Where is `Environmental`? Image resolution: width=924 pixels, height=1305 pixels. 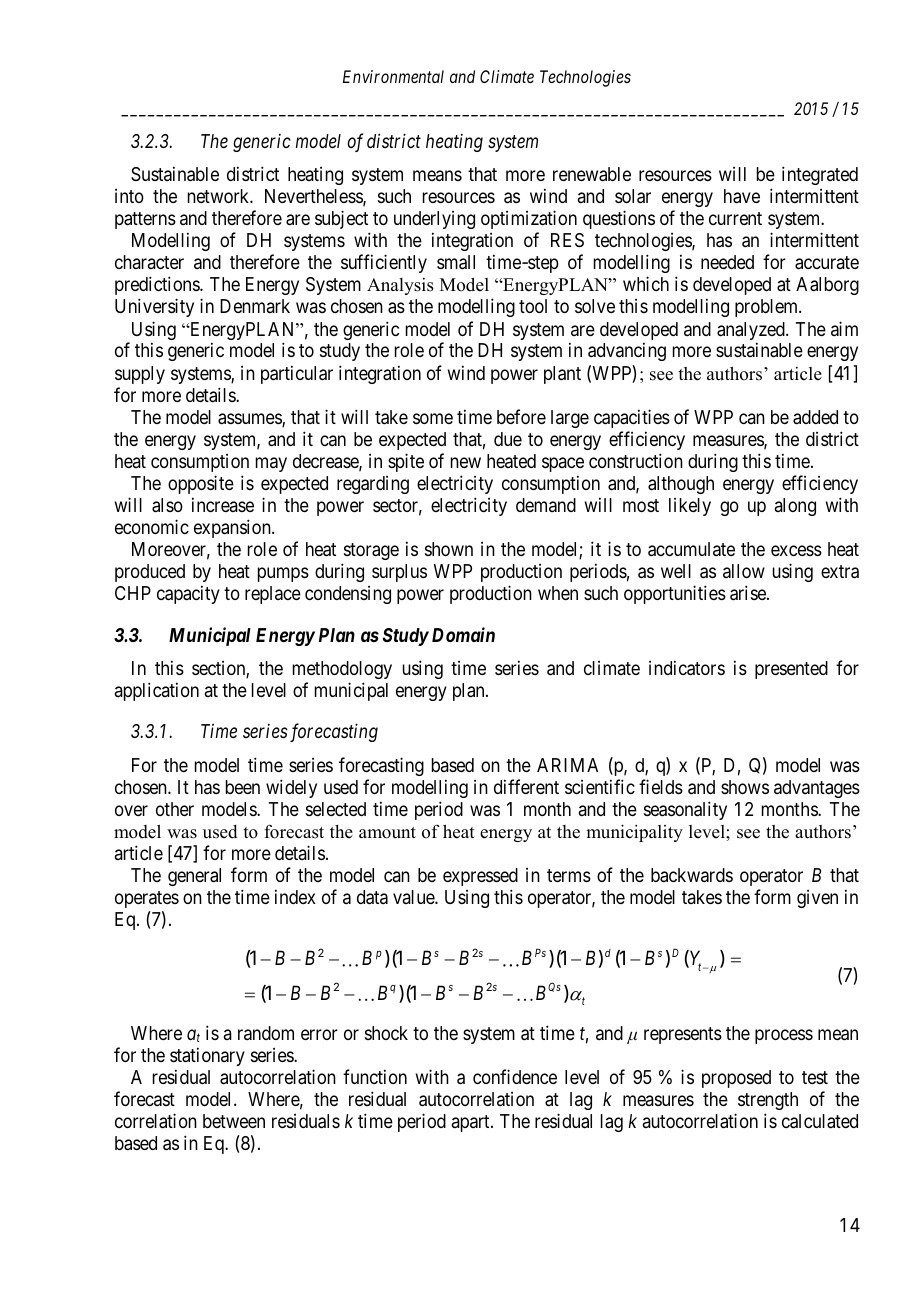 Environmental is located at coordinates (393, 76).
